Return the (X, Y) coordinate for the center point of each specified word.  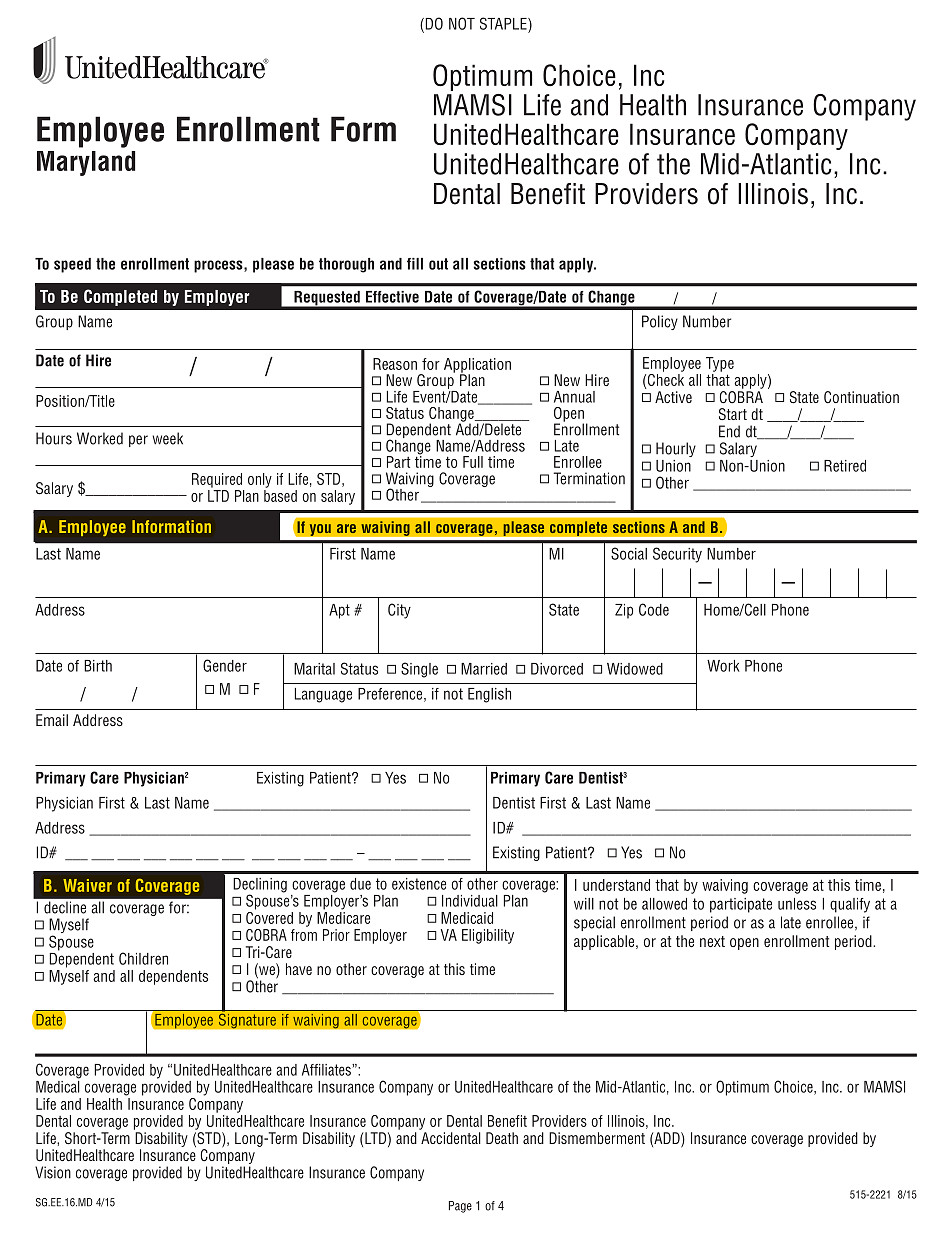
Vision (53, 1172)
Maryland (86, 163)
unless (797, 904)
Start (733, 414)
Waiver (87, 885)
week (167, 438)
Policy (660, 322)
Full (473, 462)
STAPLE (504, 23)
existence (419, 884)
